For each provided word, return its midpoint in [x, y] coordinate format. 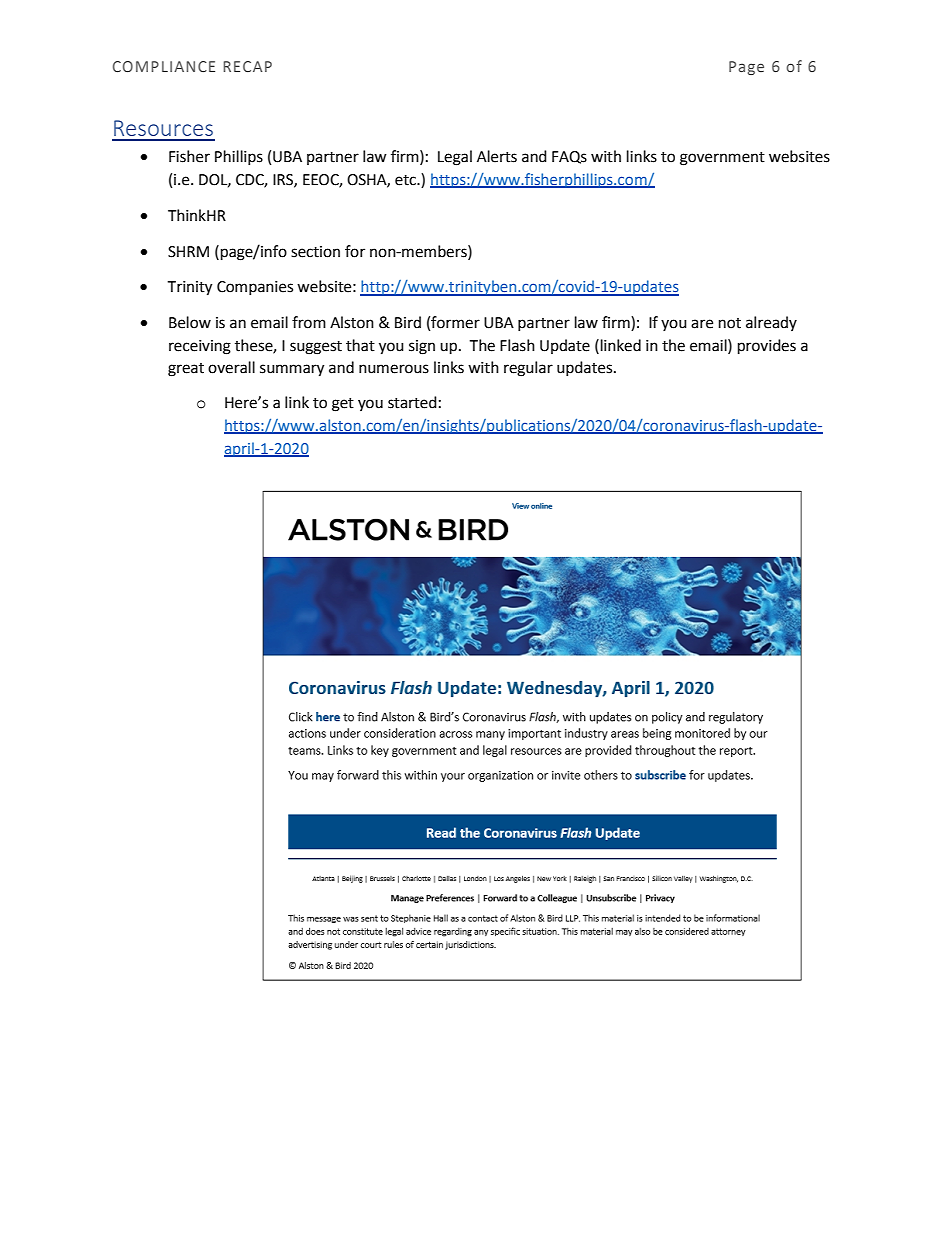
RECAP [247, 66]
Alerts [497, 156]
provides [767, 347]
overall [231, 367]
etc [407, 180]
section [315, 252]
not [730, 323]
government [722, 159]
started [412, 402]
